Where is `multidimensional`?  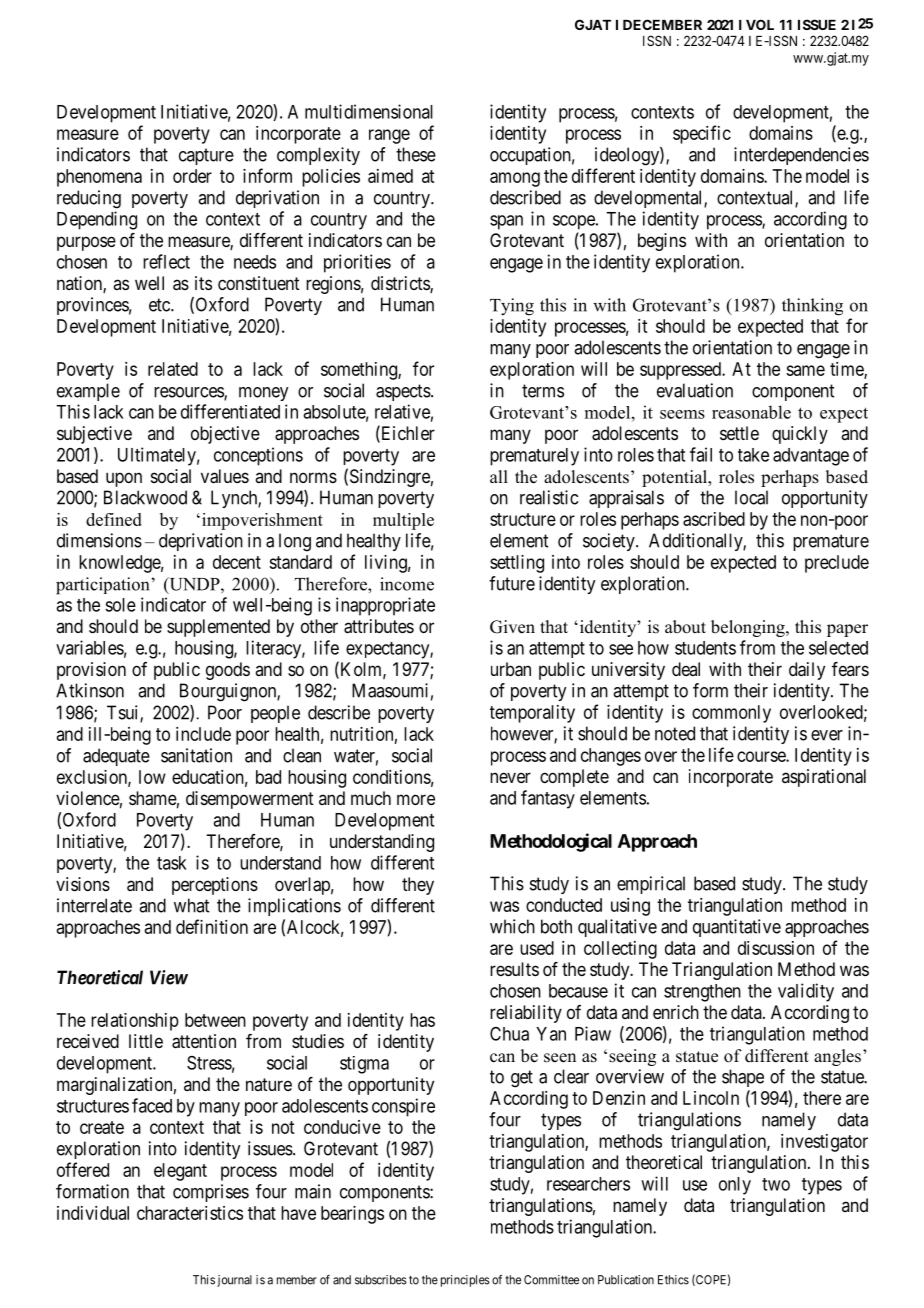 multidimensional is located at coordinates (369, 111).
